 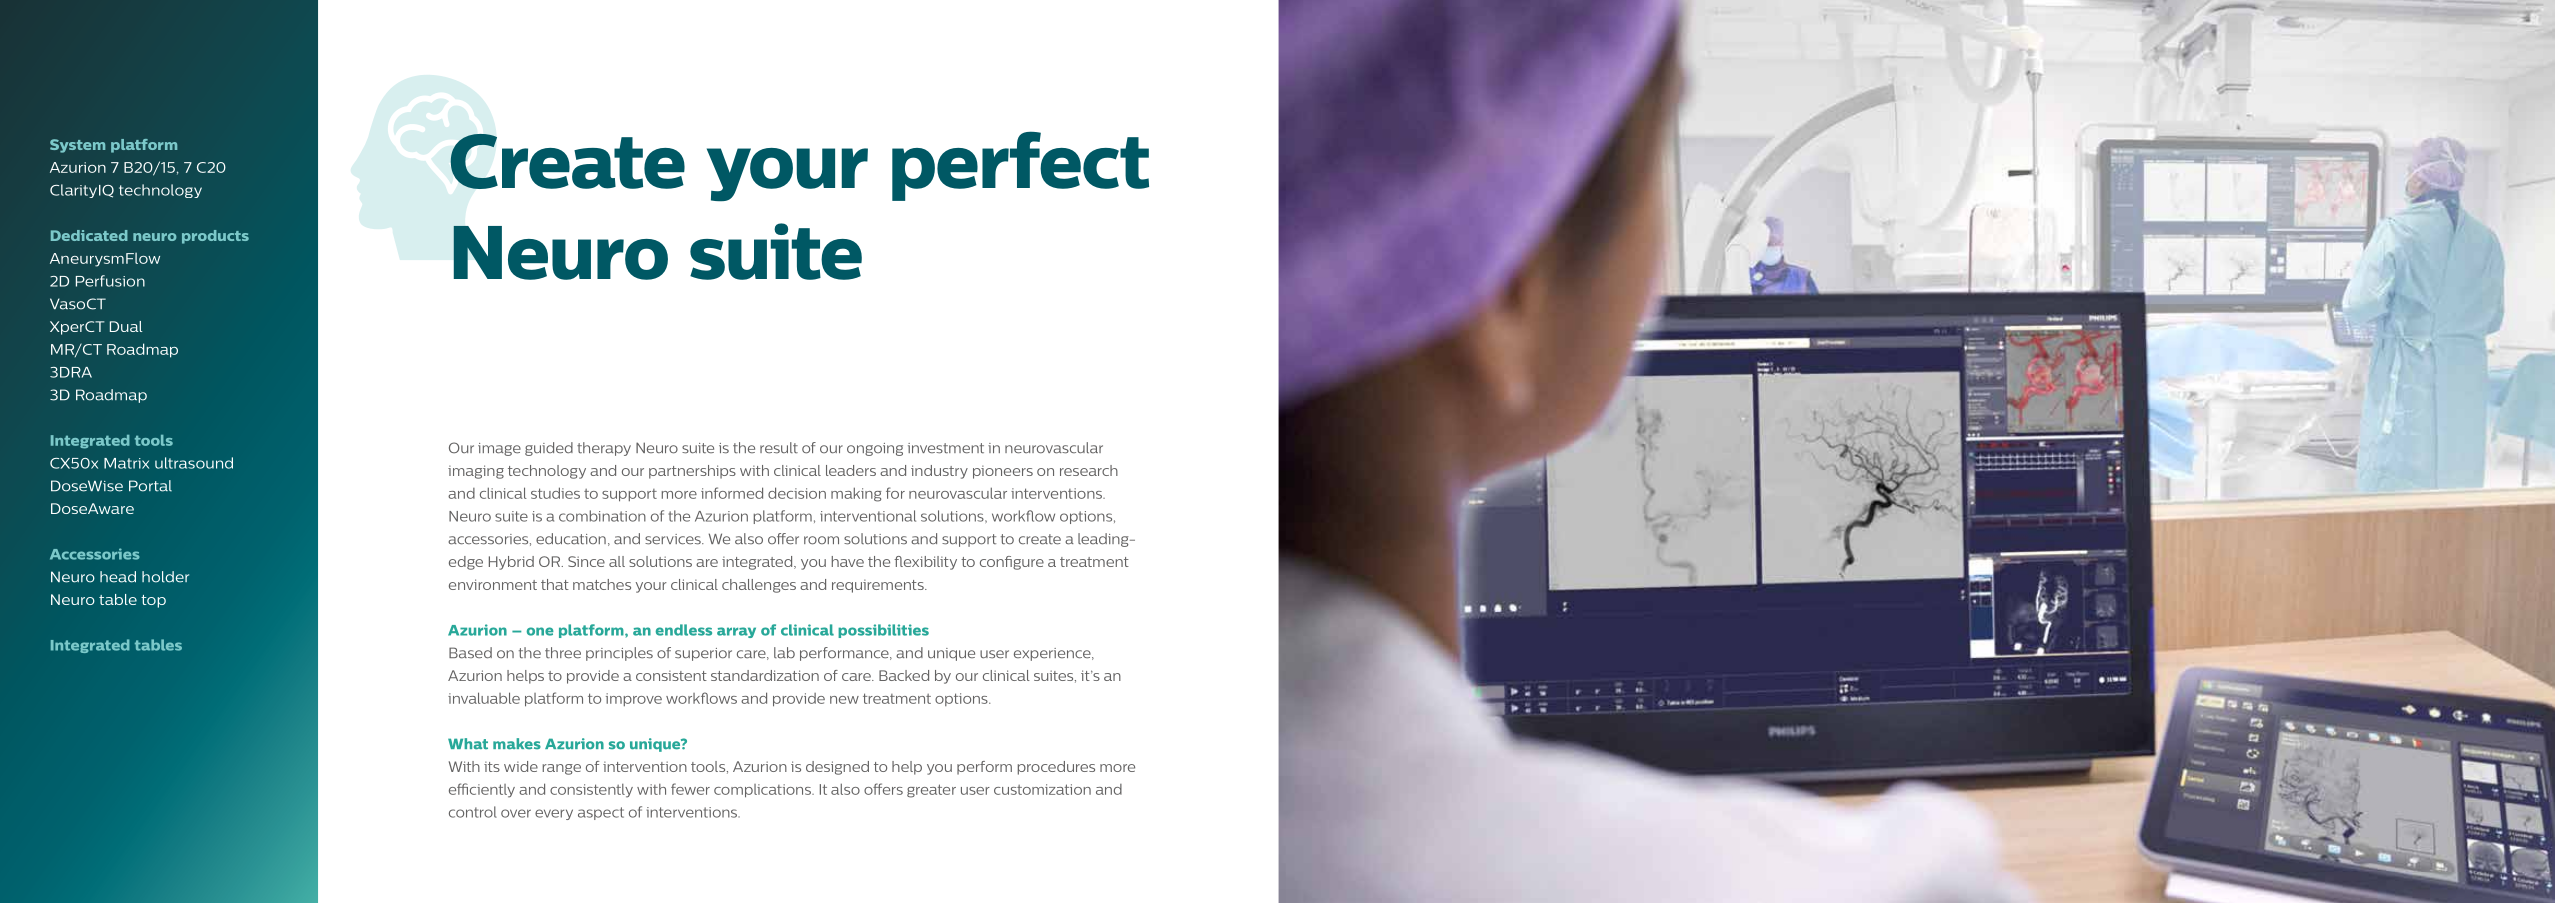 I want to click on products, so click(x=215, y=237).
